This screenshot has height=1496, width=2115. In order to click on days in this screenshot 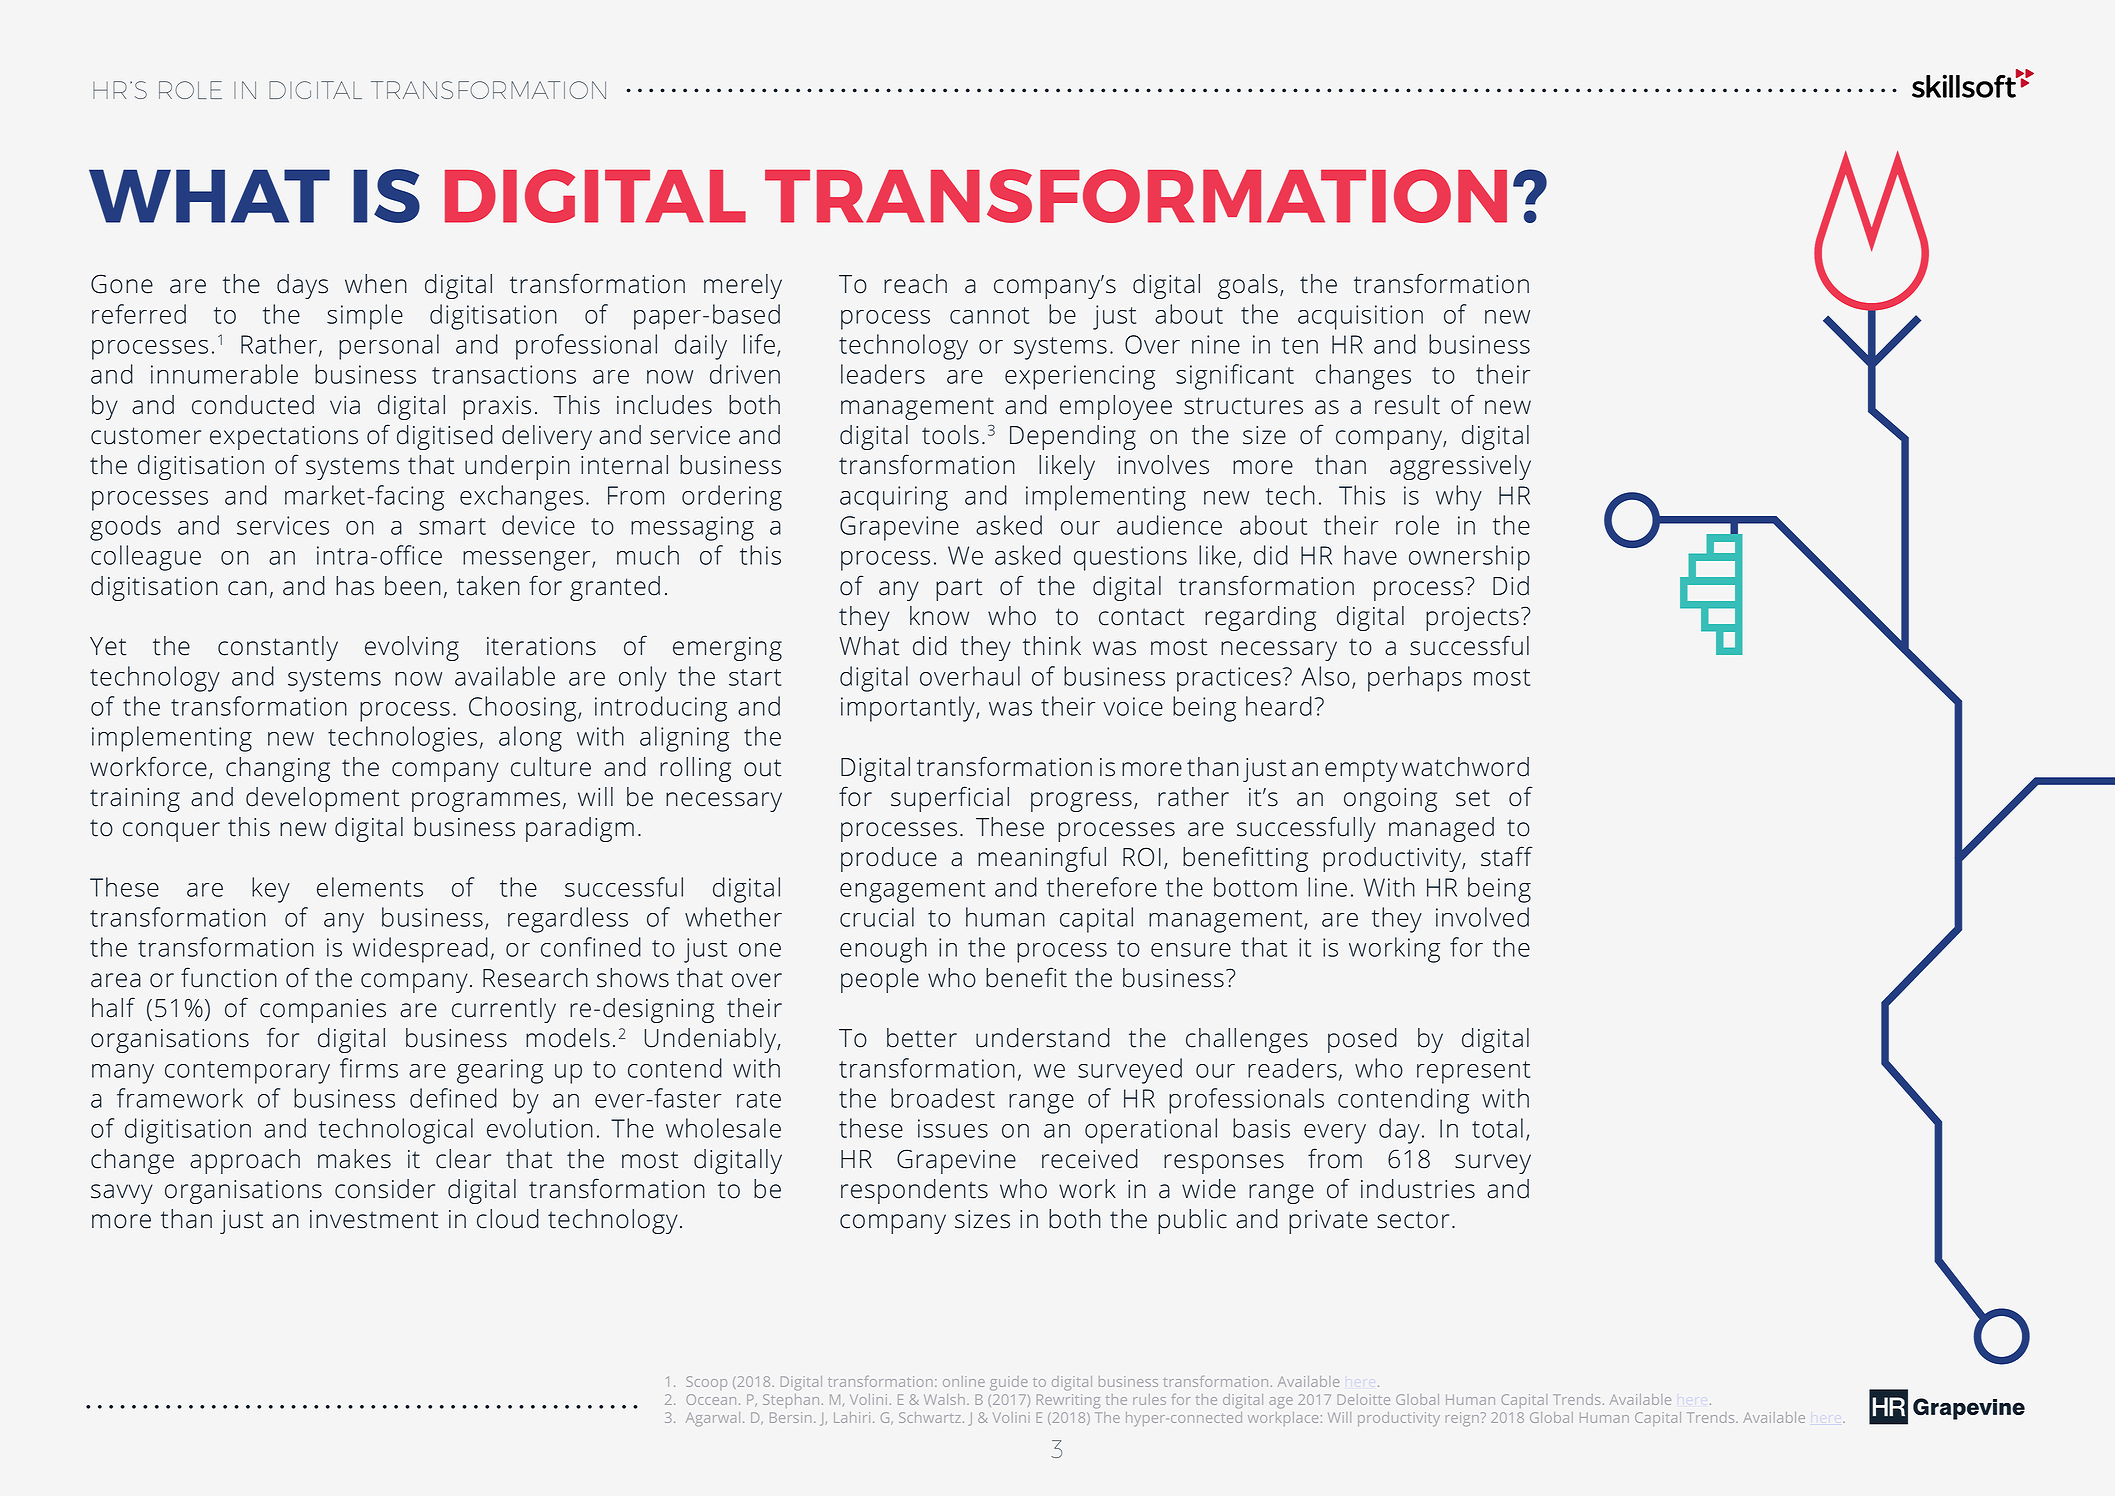, I will do `click(302, 286)`.
